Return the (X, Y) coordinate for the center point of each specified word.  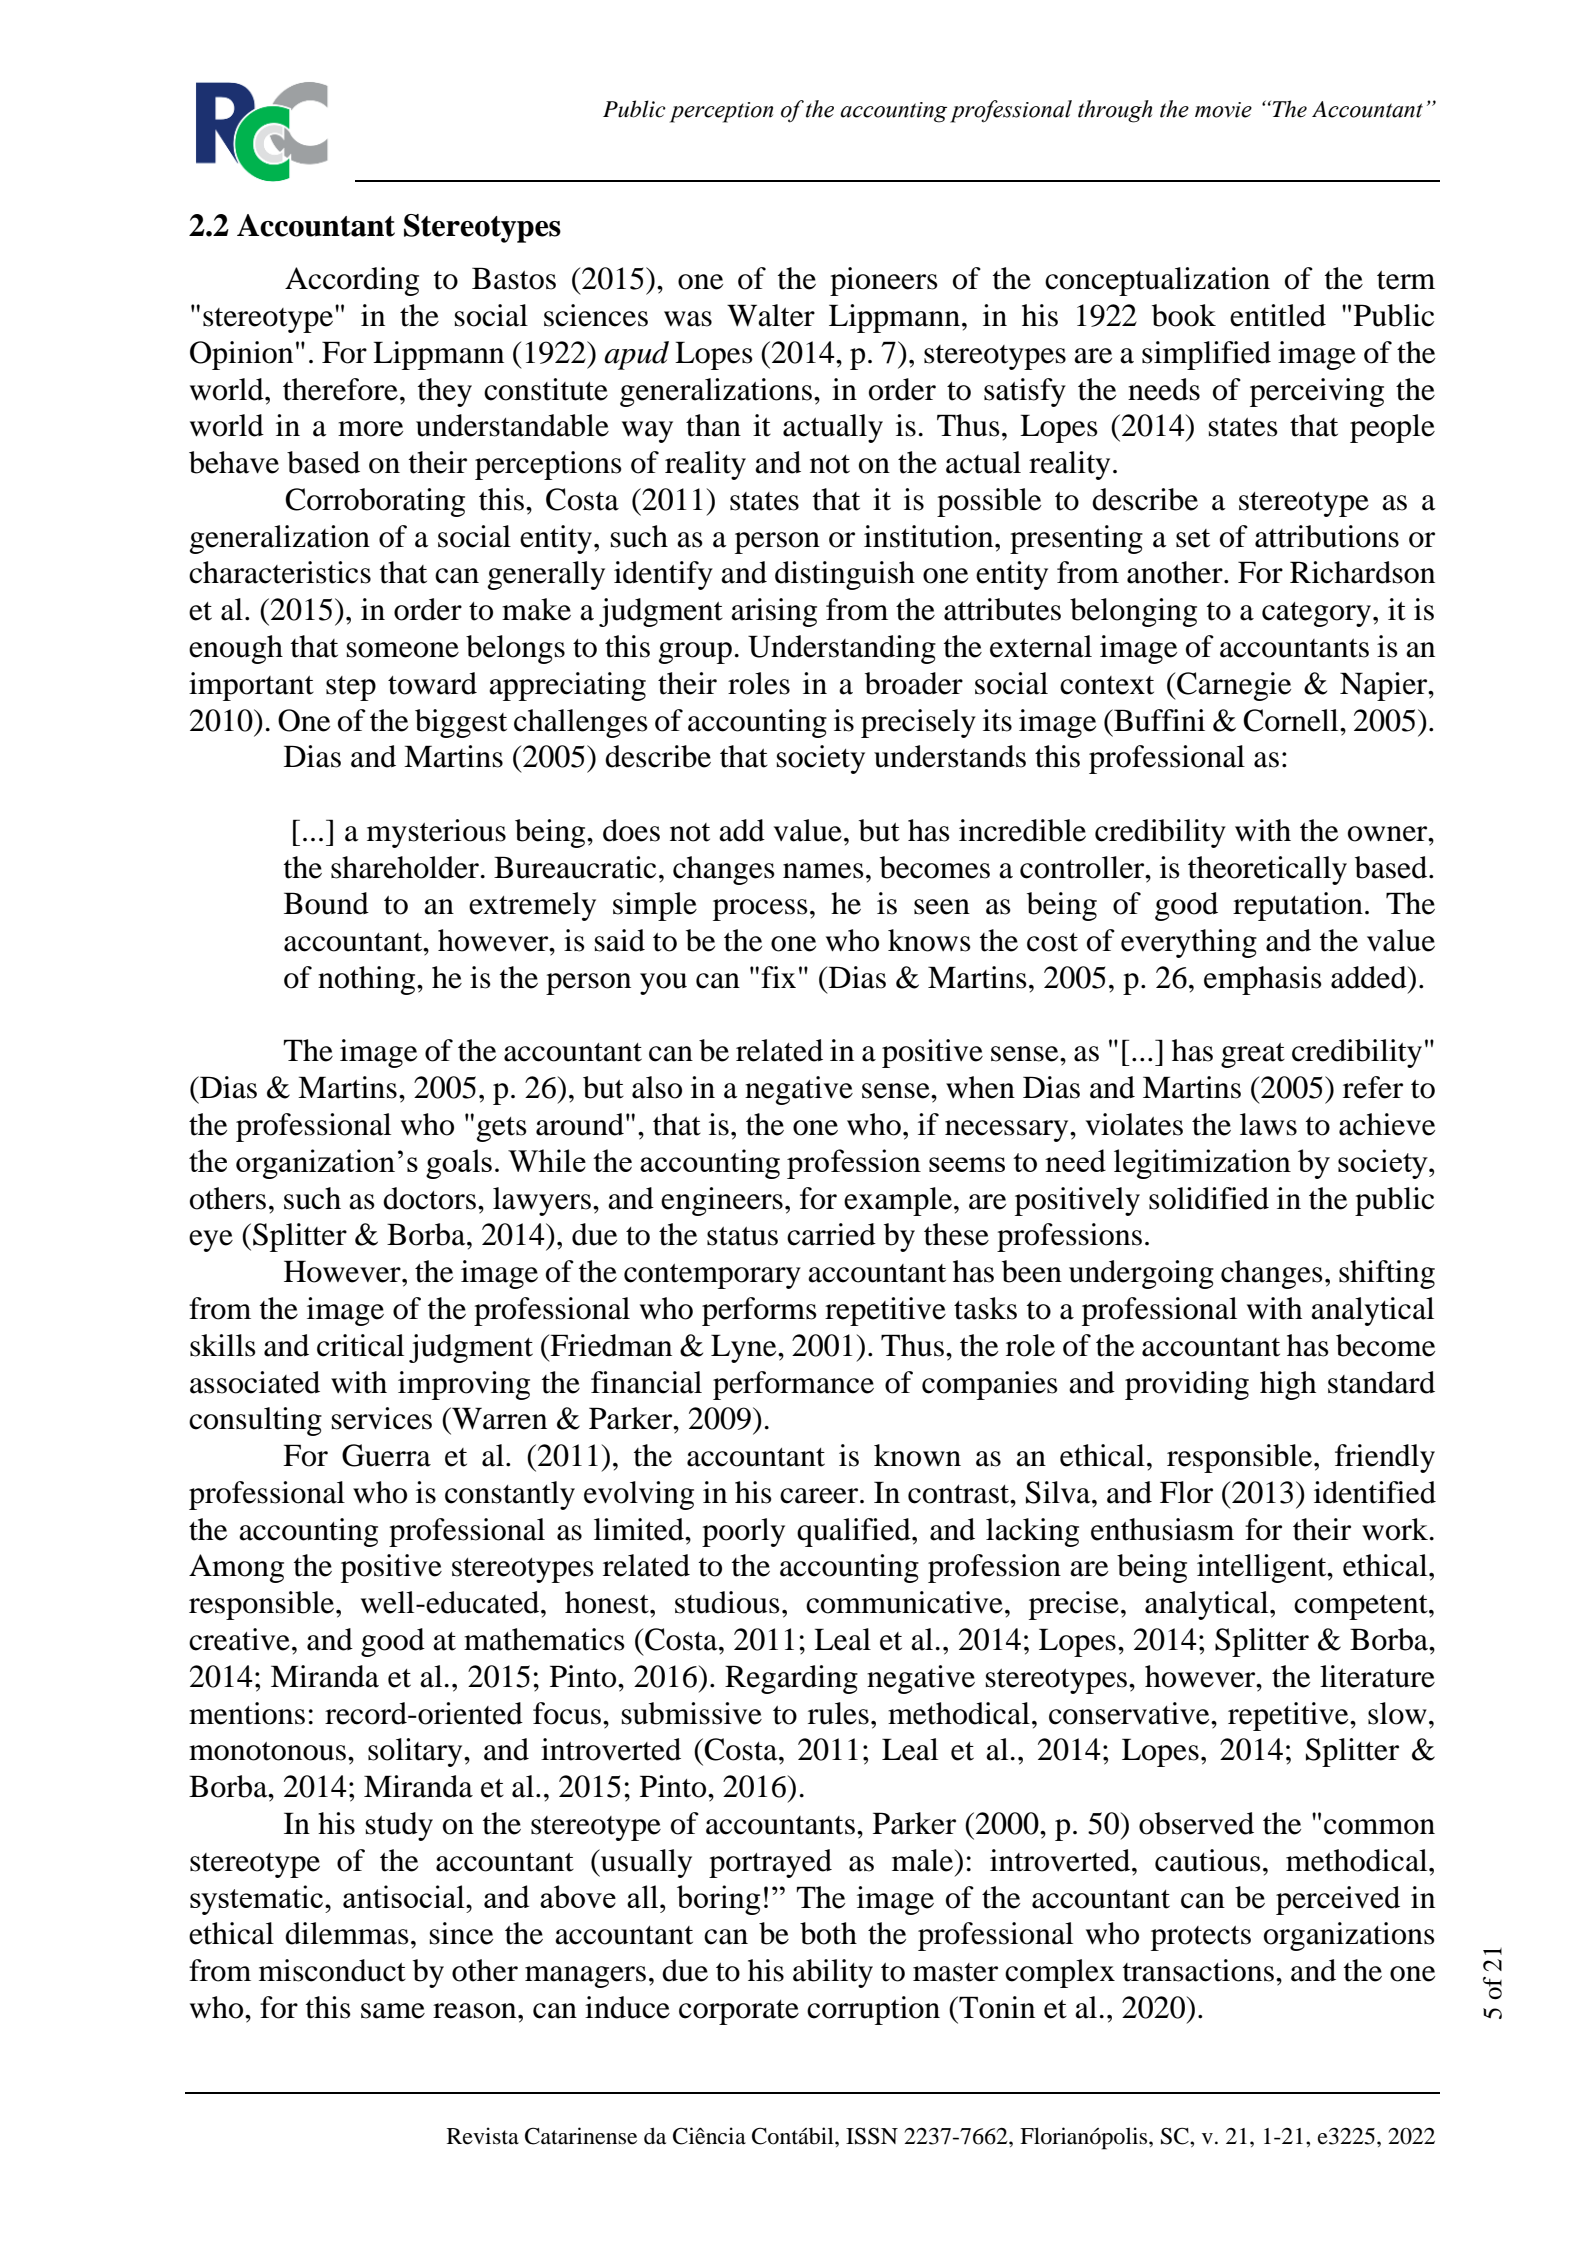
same (393, 2011)
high (1288, 1385)
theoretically (1267, 870)
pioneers (884, 281)
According (352, 281)
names (823, 871)
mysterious (436, 833)
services (382, 1418)
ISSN (872, 2136)
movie (1223, 110)
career (820, 1496)
